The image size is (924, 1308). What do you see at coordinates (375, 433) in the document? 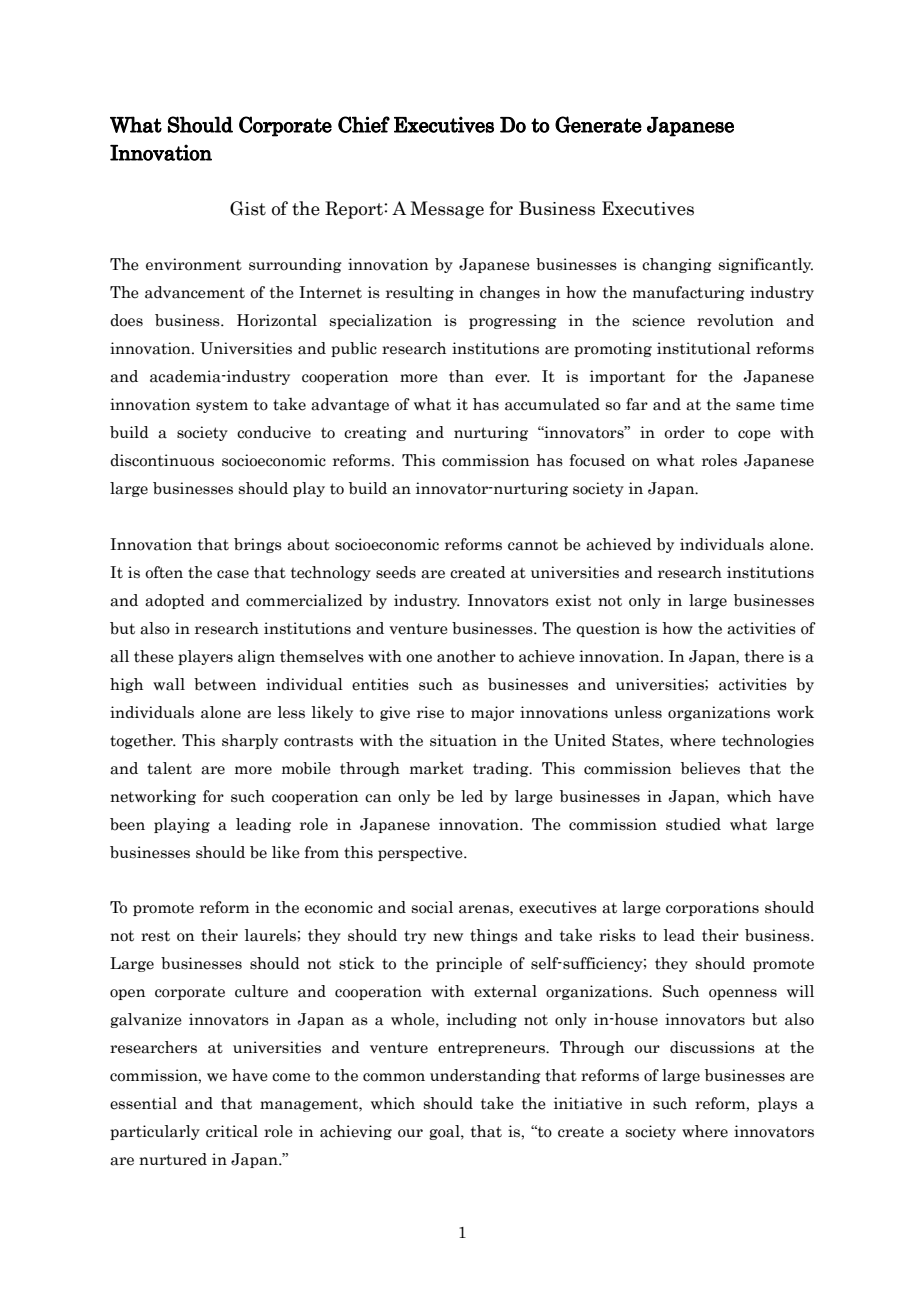
I see `creating` at bounding box center [375, 433].
